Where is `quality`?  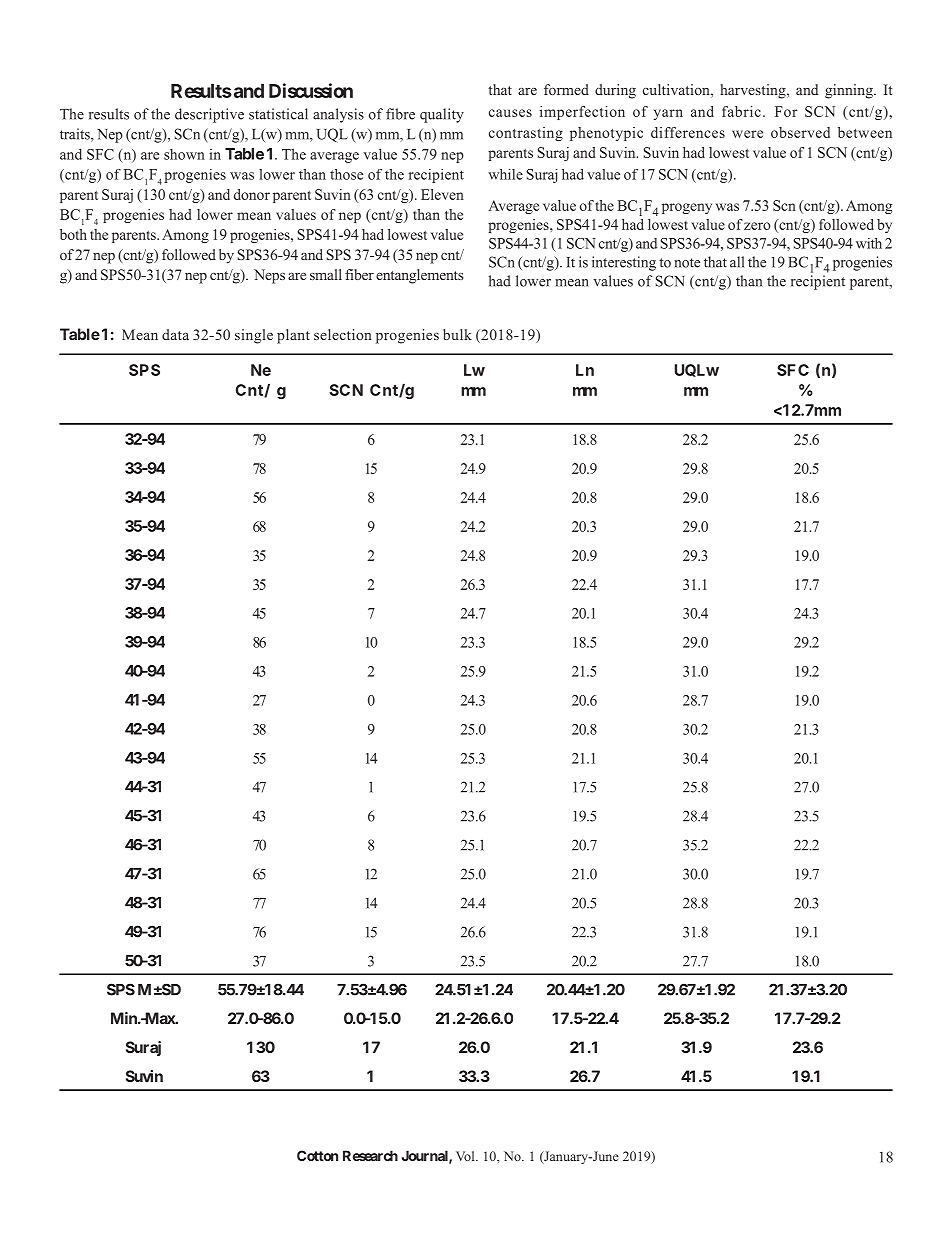
quality is located at coordinates (442, 115).
